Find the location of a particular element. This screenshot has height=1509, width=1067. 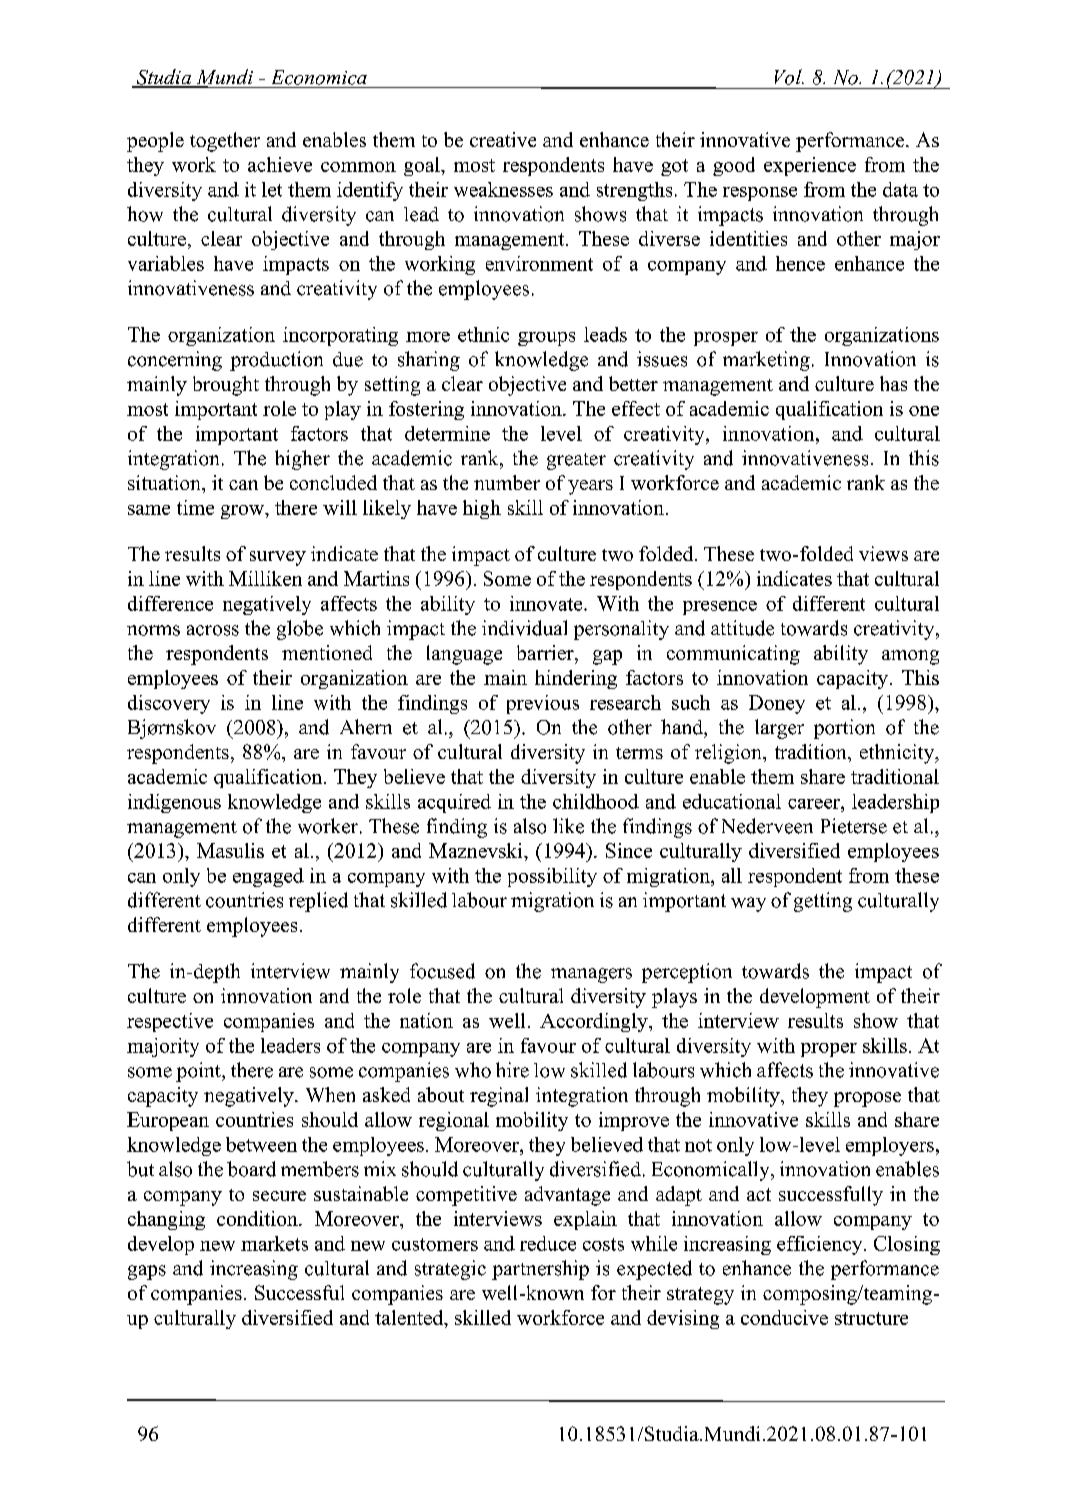

markets is located at coordinates (274, 1243).
